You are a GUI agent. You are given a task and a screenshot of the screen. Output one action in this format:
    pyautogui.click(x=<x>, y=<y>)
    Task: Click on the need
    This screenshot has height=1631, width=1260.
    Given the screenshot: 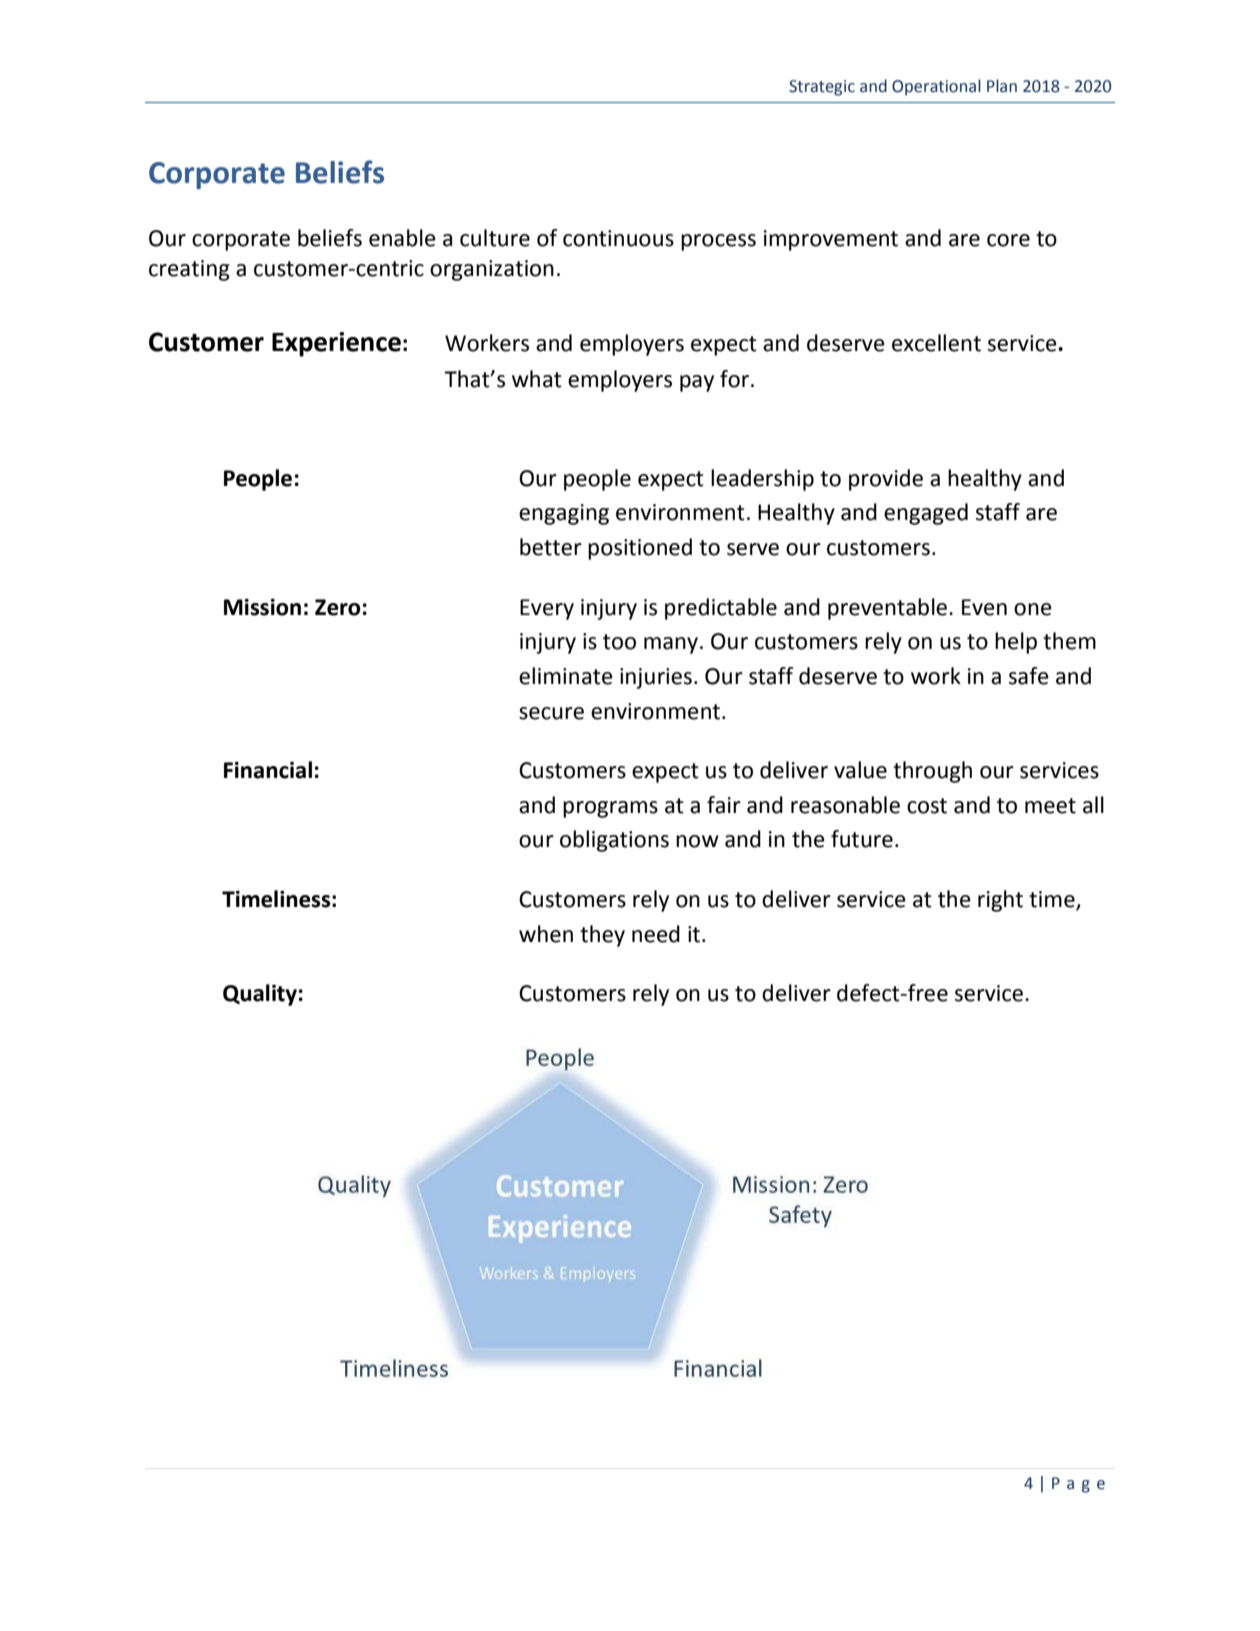 What is the action you would take?
    pyautogui.click(x=656, y=934)
